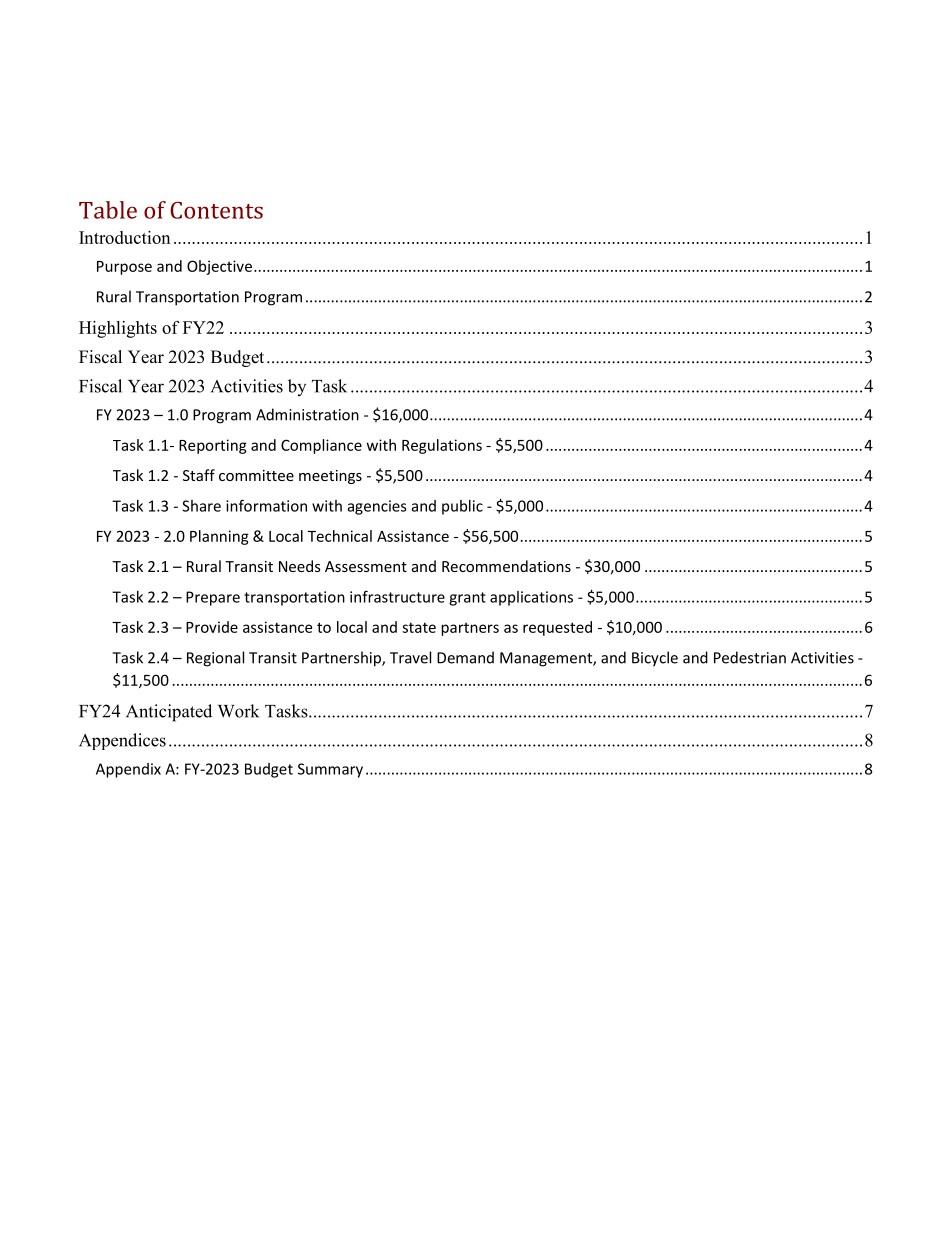  What do you see at coordinates (442, 446) in the screenshot?
I see `Regulations` at bounding box center [442, 446].
